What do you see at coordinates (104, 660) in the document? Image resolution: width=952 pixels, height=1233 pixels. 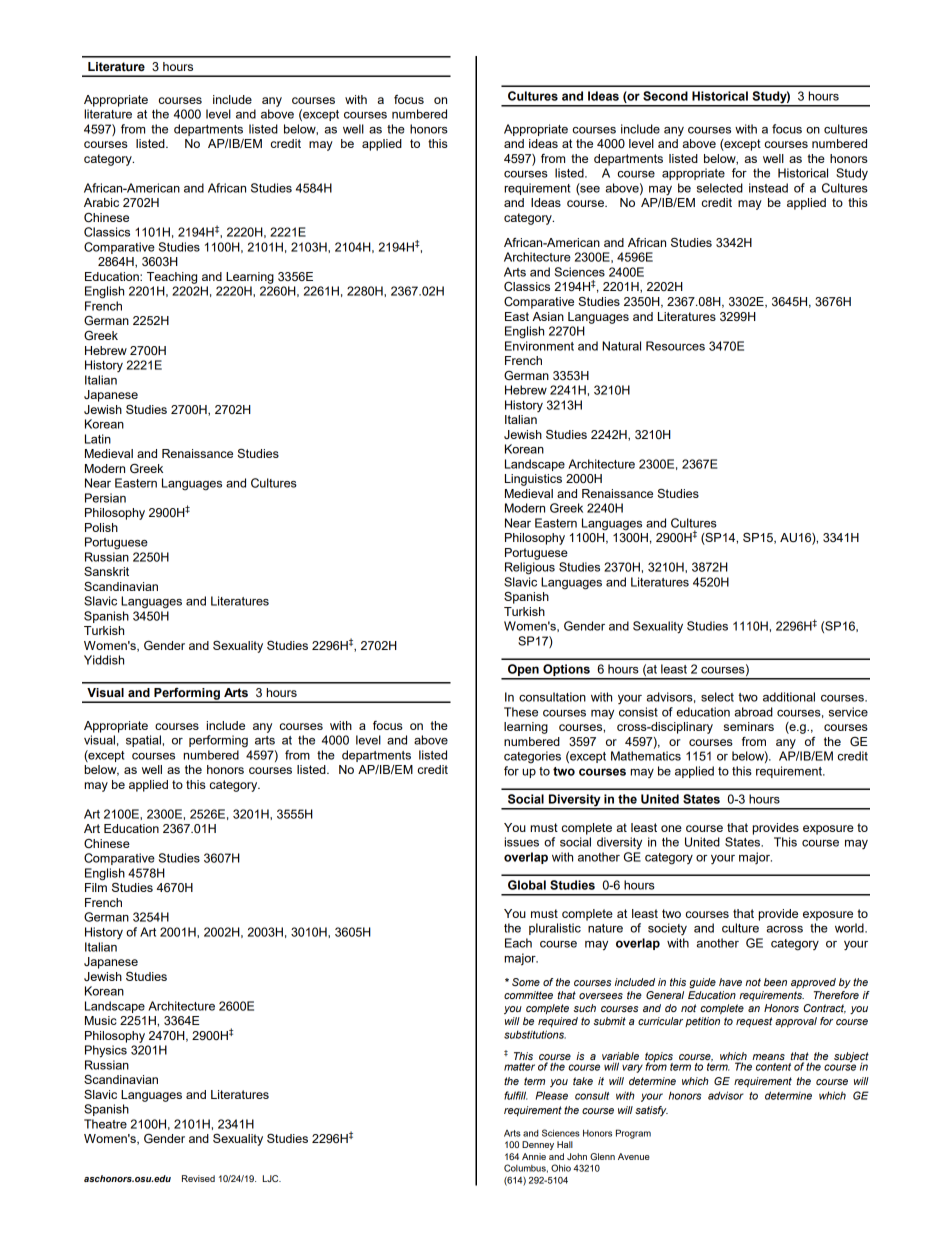 I see `Yiddish` at bounding box center [104, 660].
